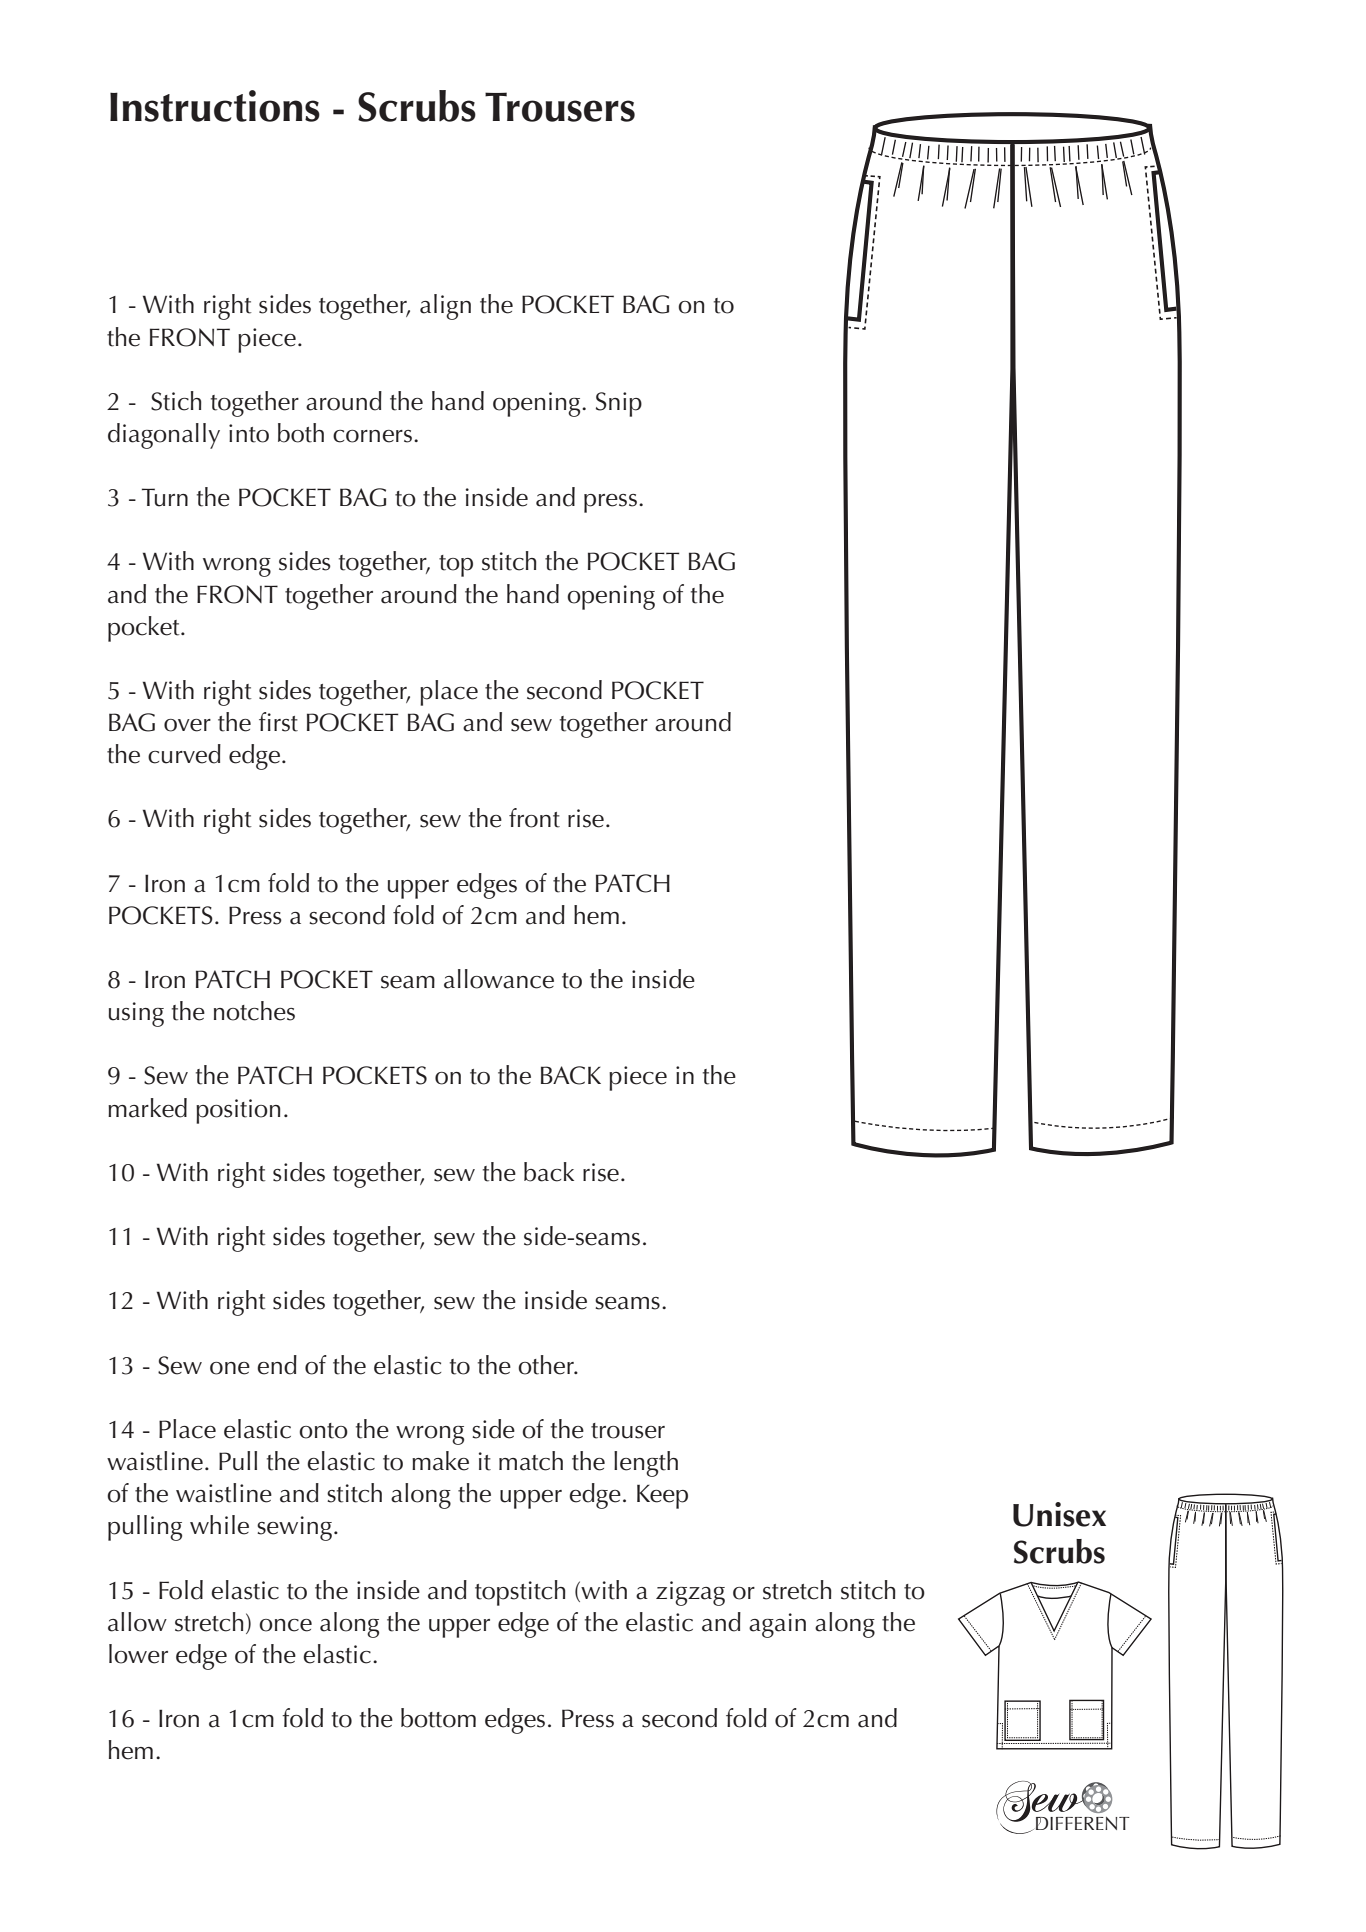 The height and width of the screenshot is (1932, 1366). I want to click on Snip, so click(619, 404).
